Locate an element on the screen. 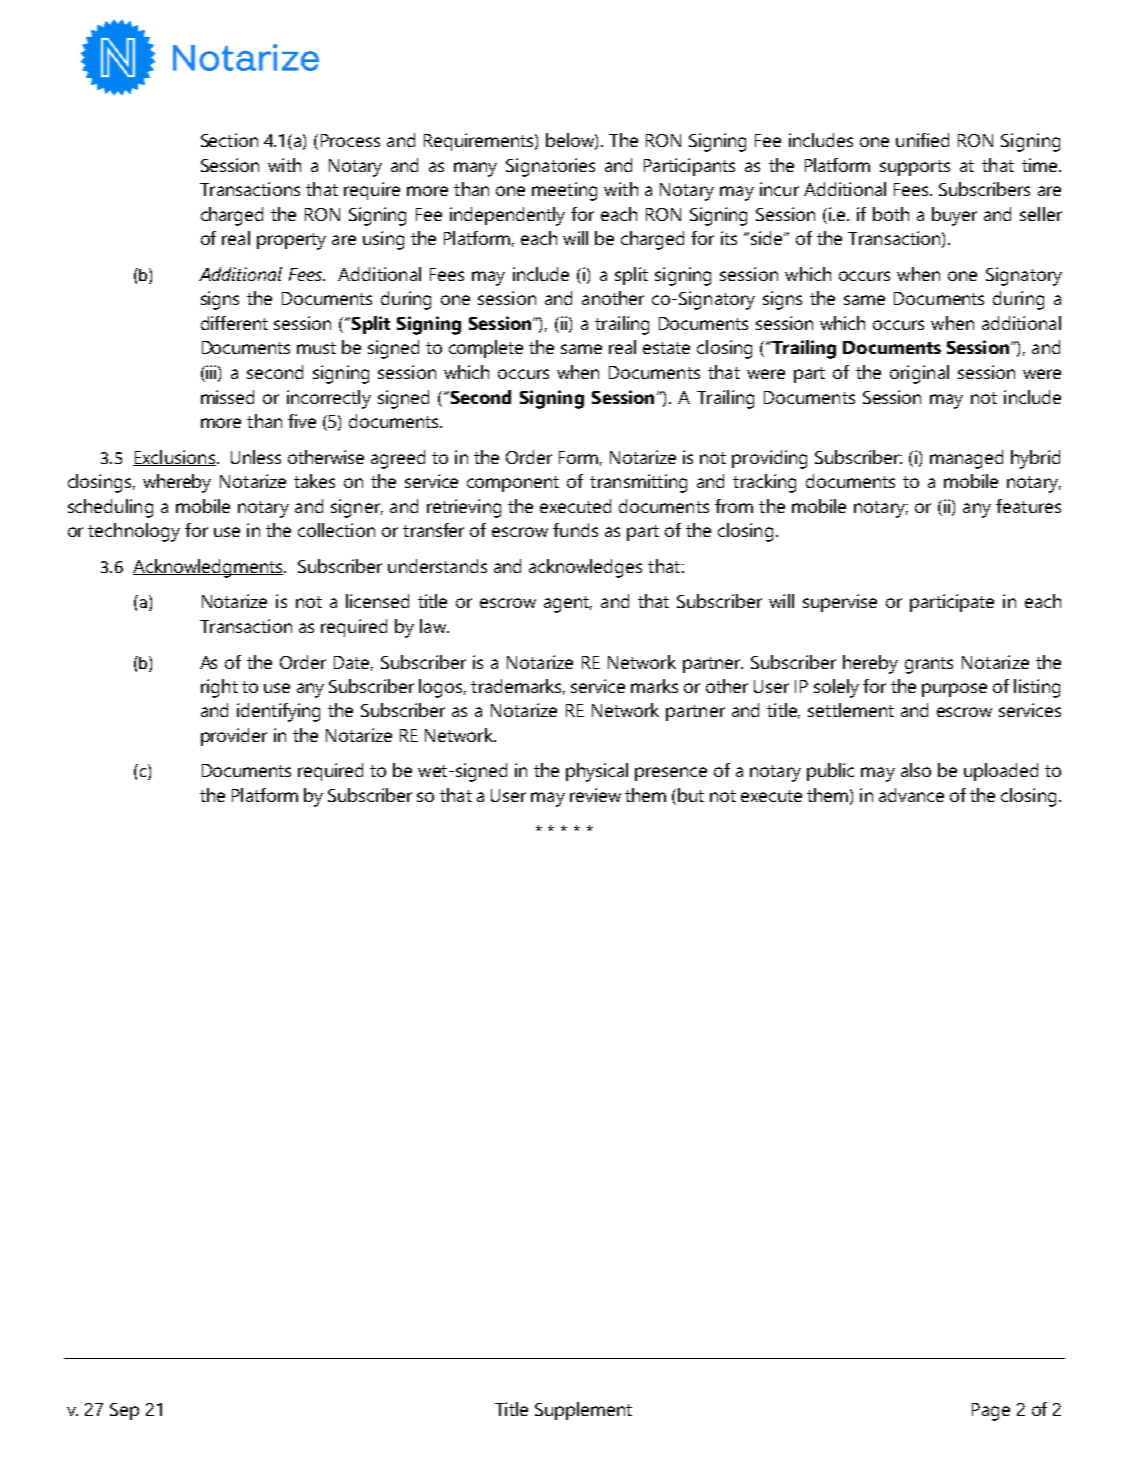 The width and height of the screenshot is (1128, 1460). advance is located at coordinates (911, 795).
